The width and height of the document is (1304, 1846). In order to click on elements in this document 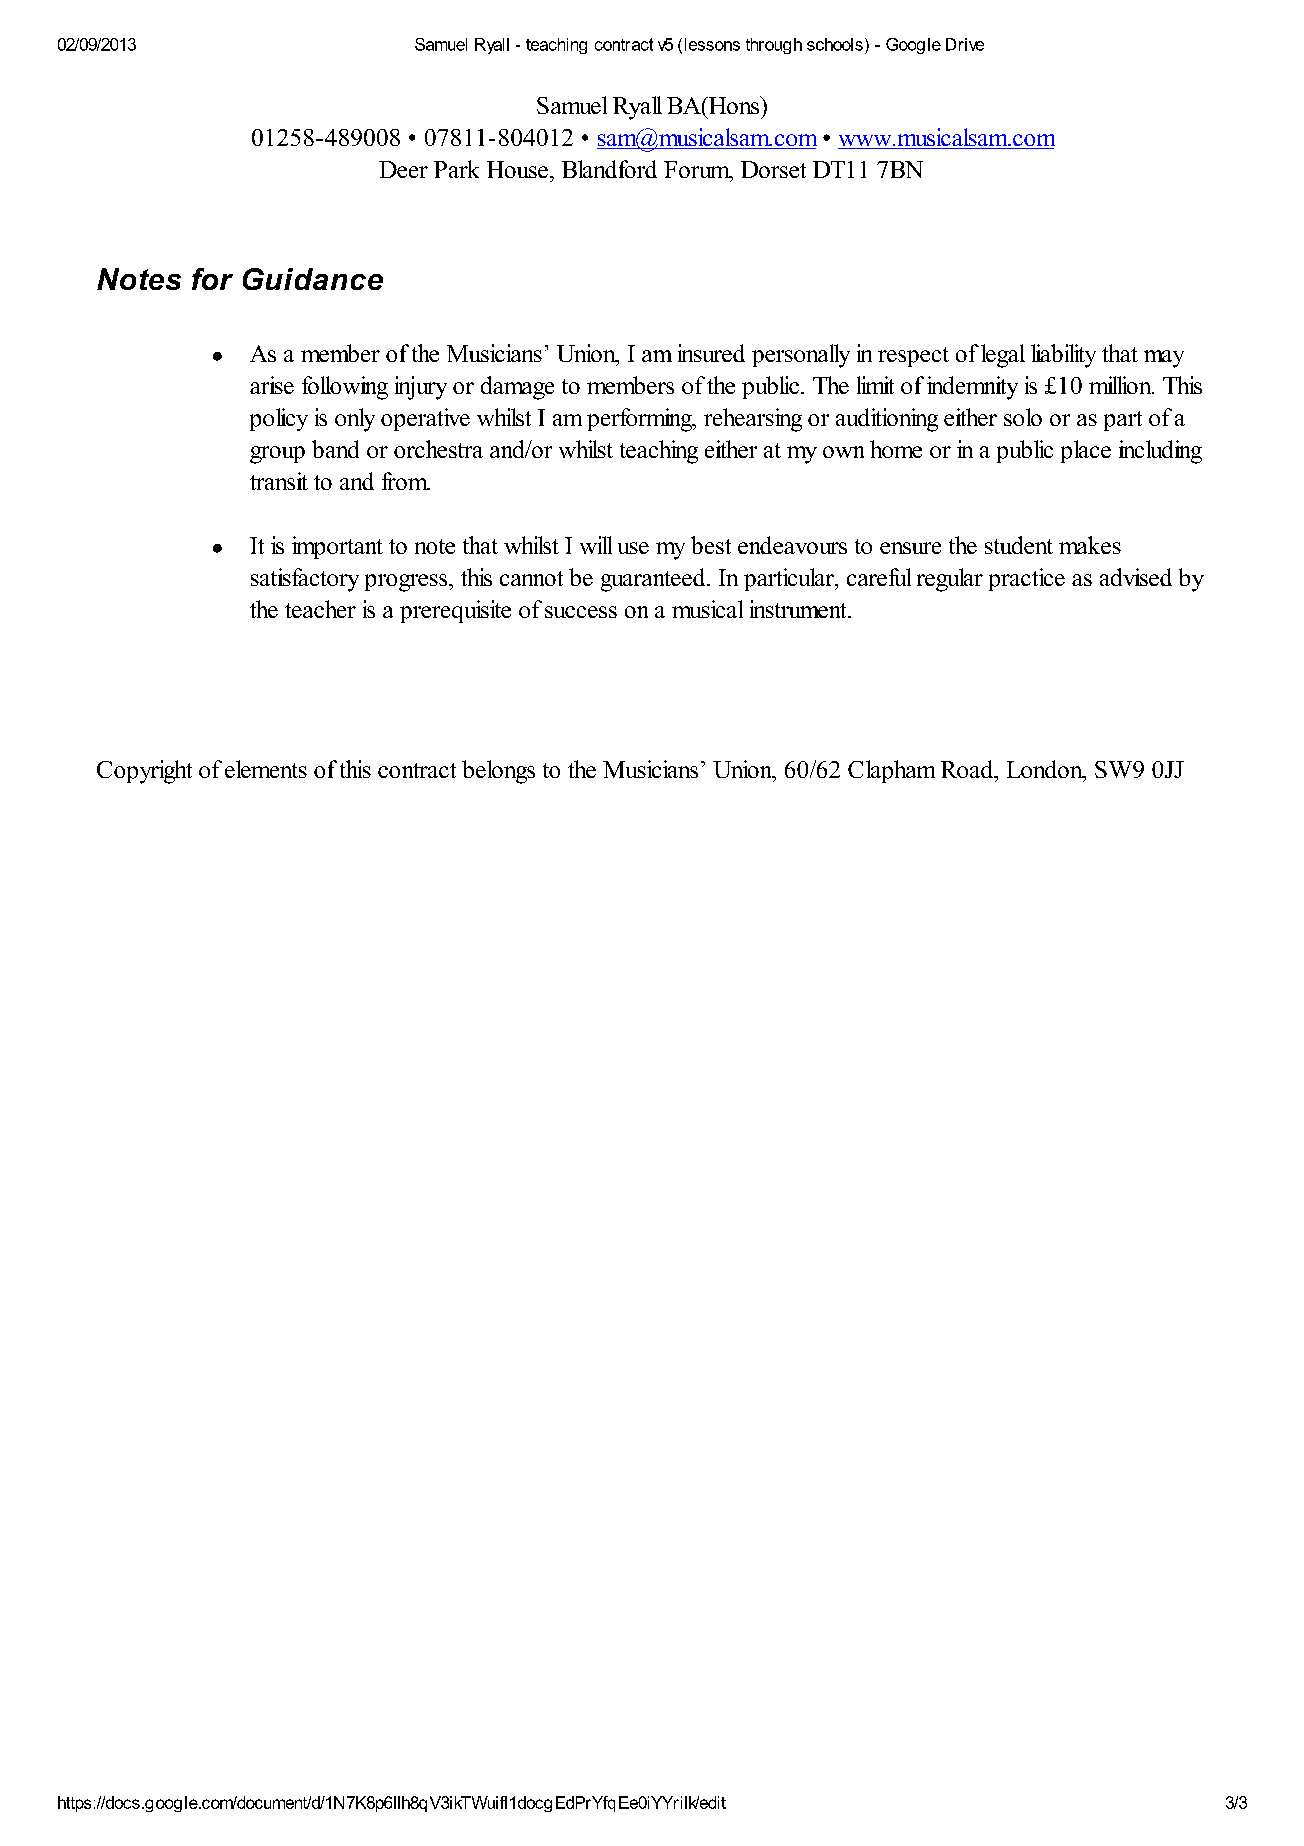, I will do `click(266, 769)`.
